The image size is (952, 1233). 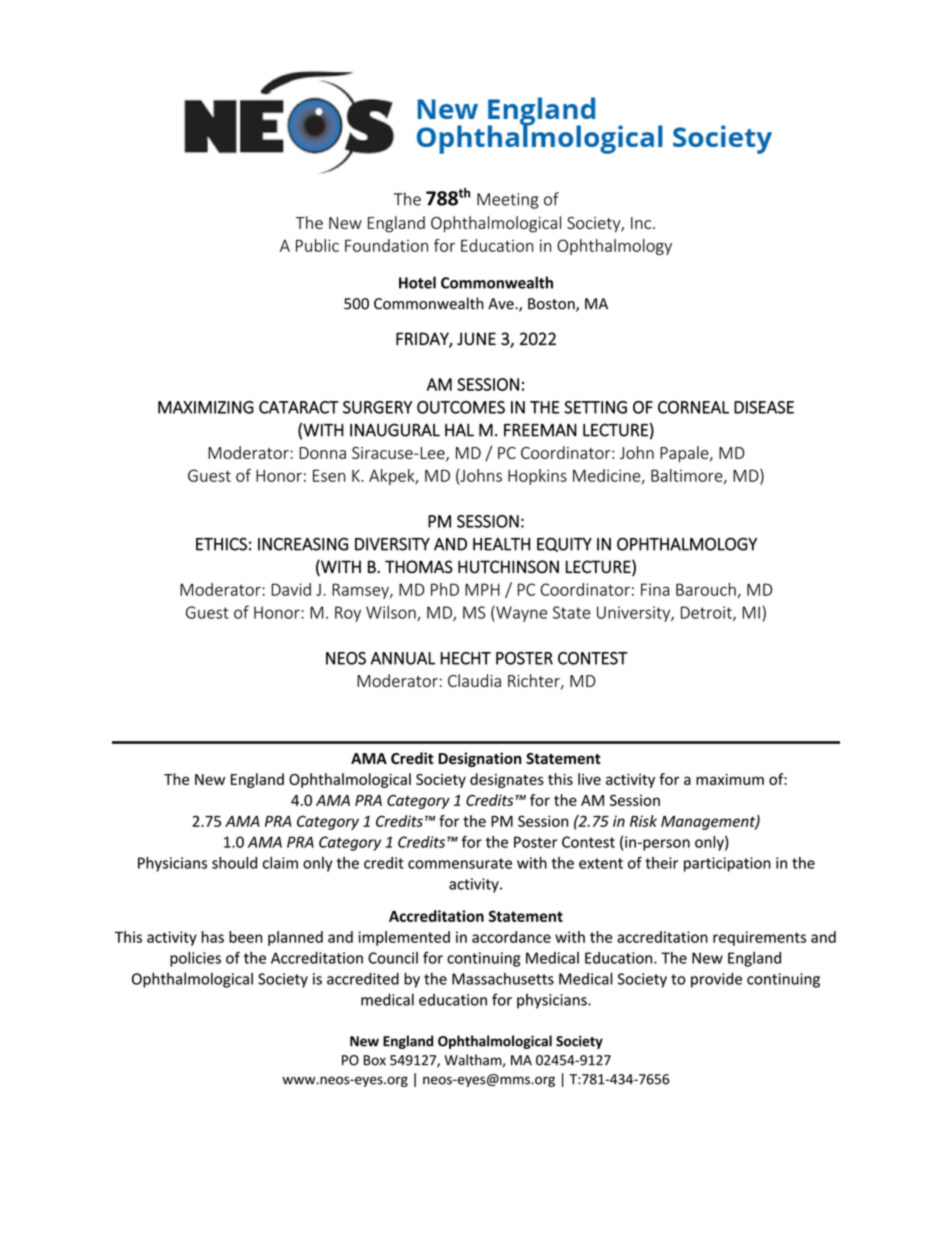 I want to click on participation, so click(x=727, y=864).
